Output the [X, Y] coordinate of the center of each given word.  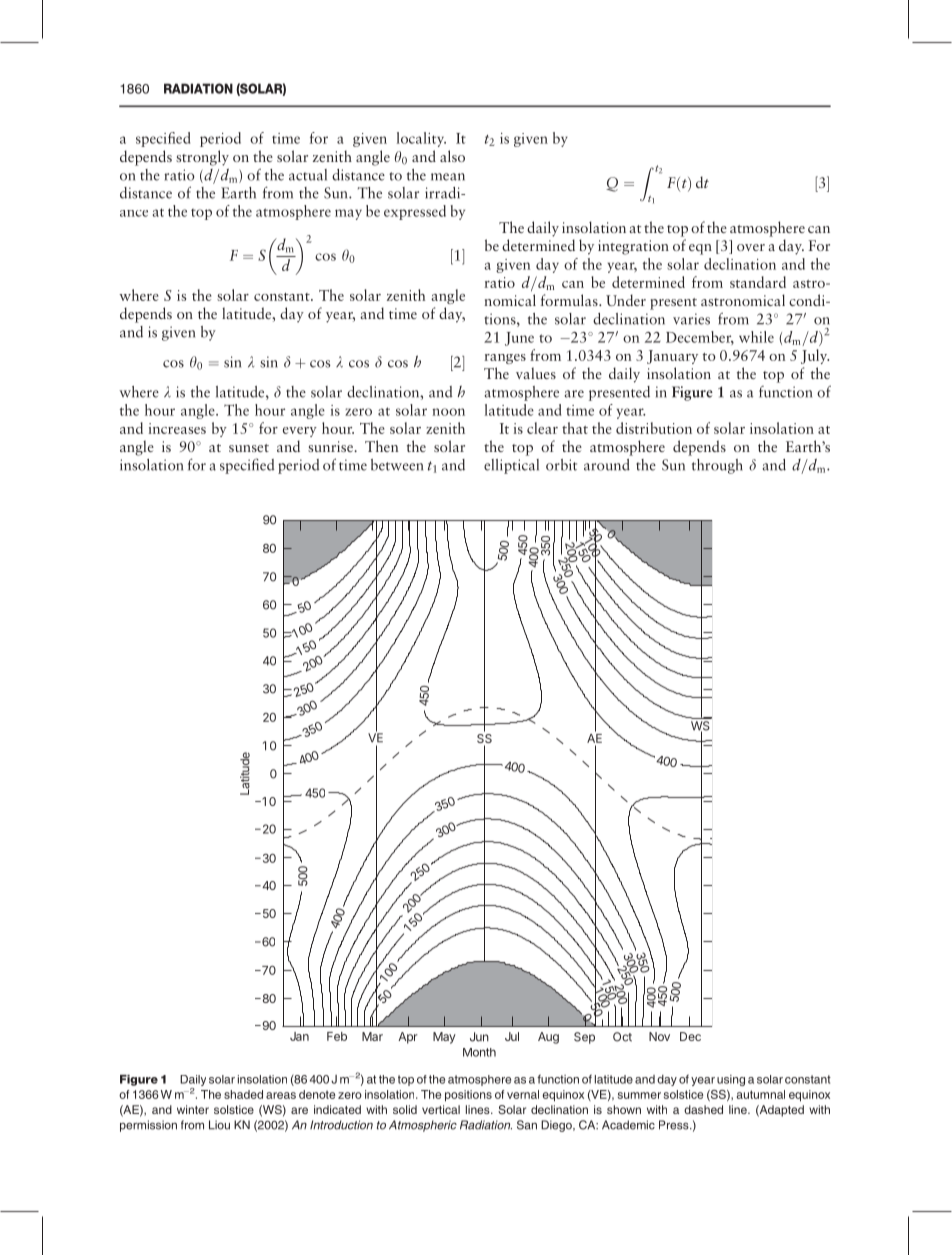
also [452, 156]
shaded [243, 1094]
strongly [202, 158]
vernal [523, 1094]
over [751, 247]
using [731, 1080]
